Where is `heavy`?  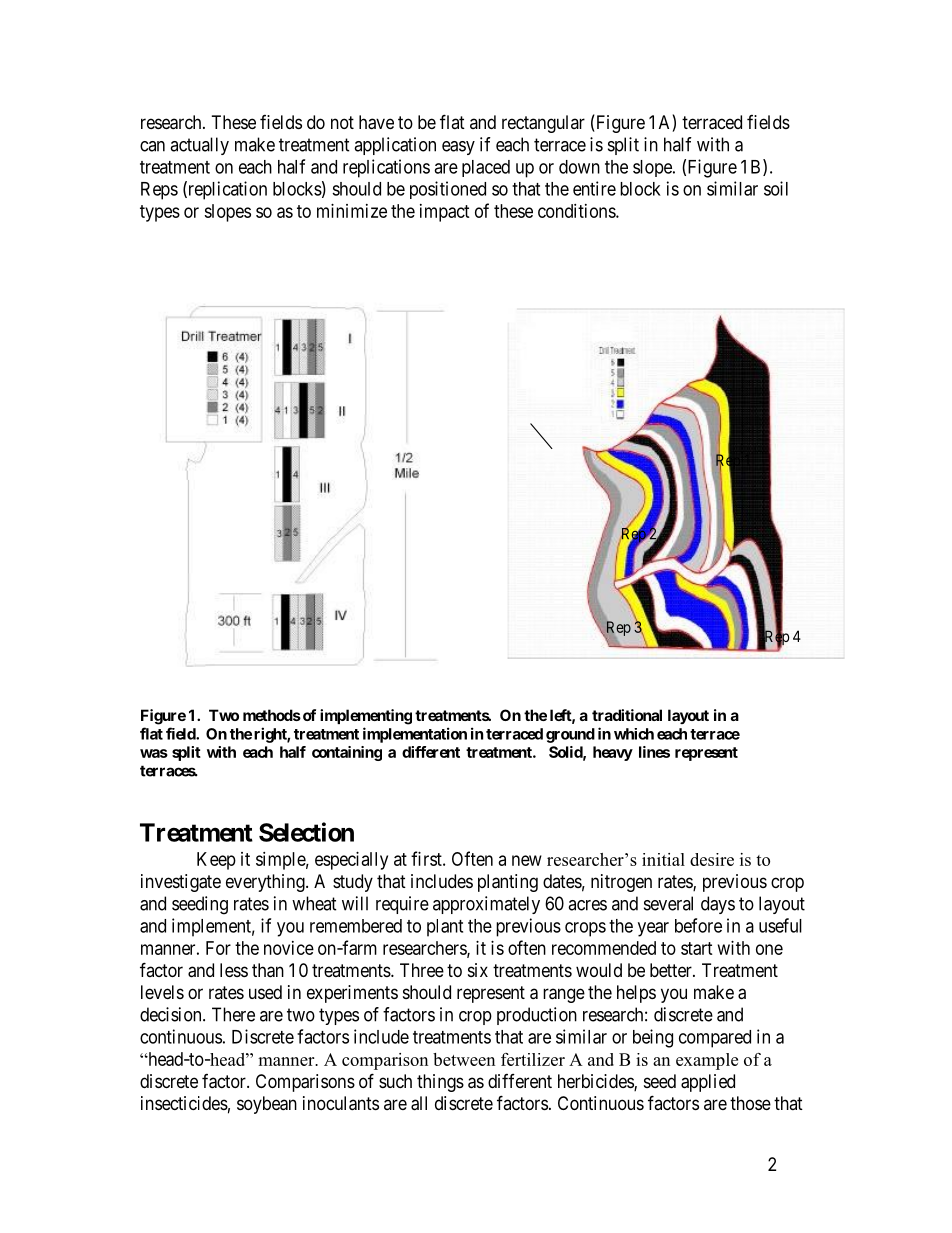 heavy is located at coordinates (613, 753).
